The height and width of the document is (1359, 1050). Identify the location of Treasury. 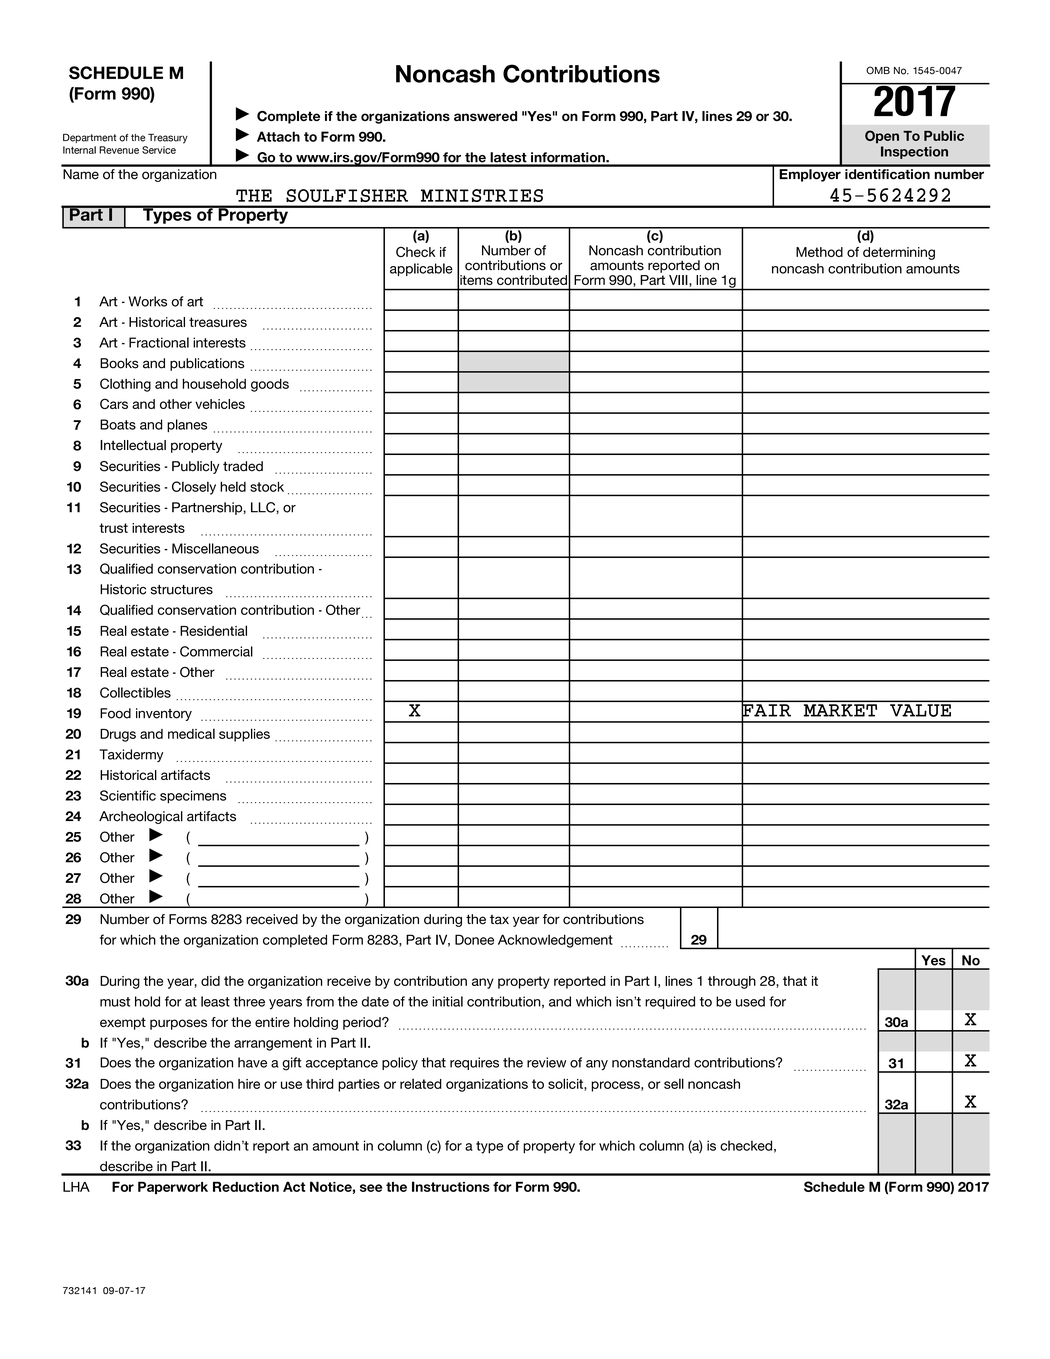
(168, 138).
